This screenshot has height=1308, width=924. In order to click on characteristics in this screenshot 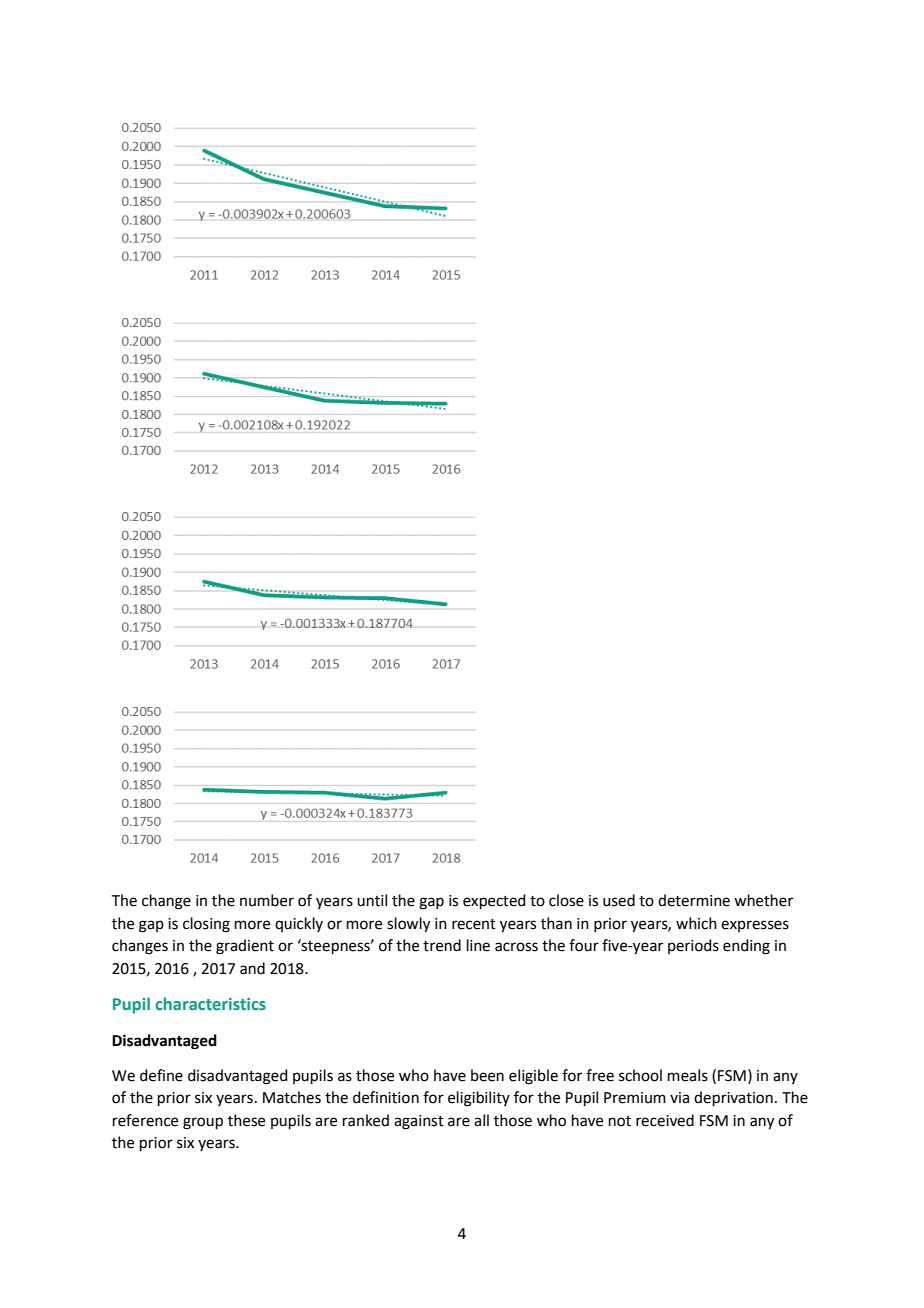, I will do `click(210, 1003)`.
